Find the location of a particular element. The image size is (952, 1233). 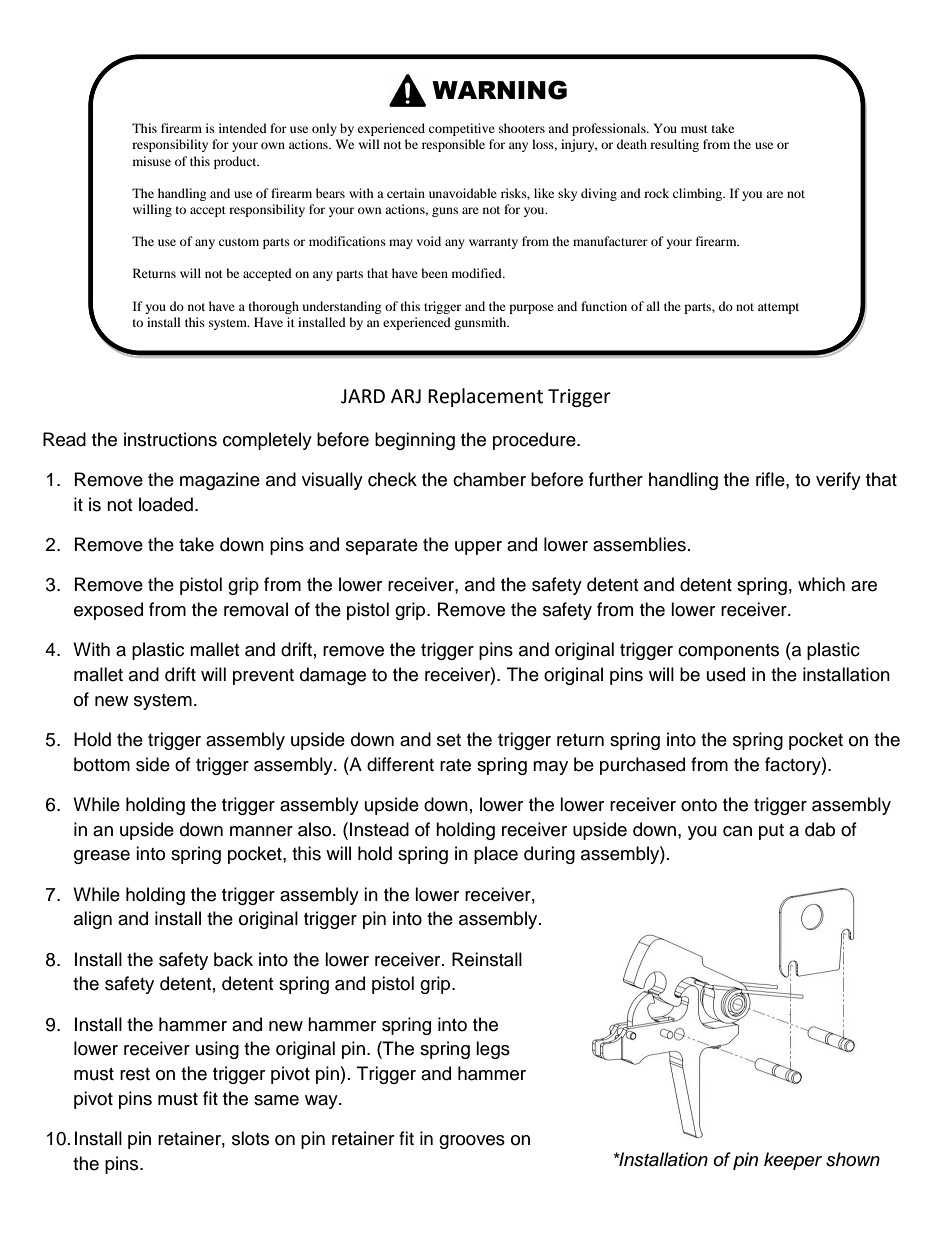

instructions is located at coordinates (170, 439).
